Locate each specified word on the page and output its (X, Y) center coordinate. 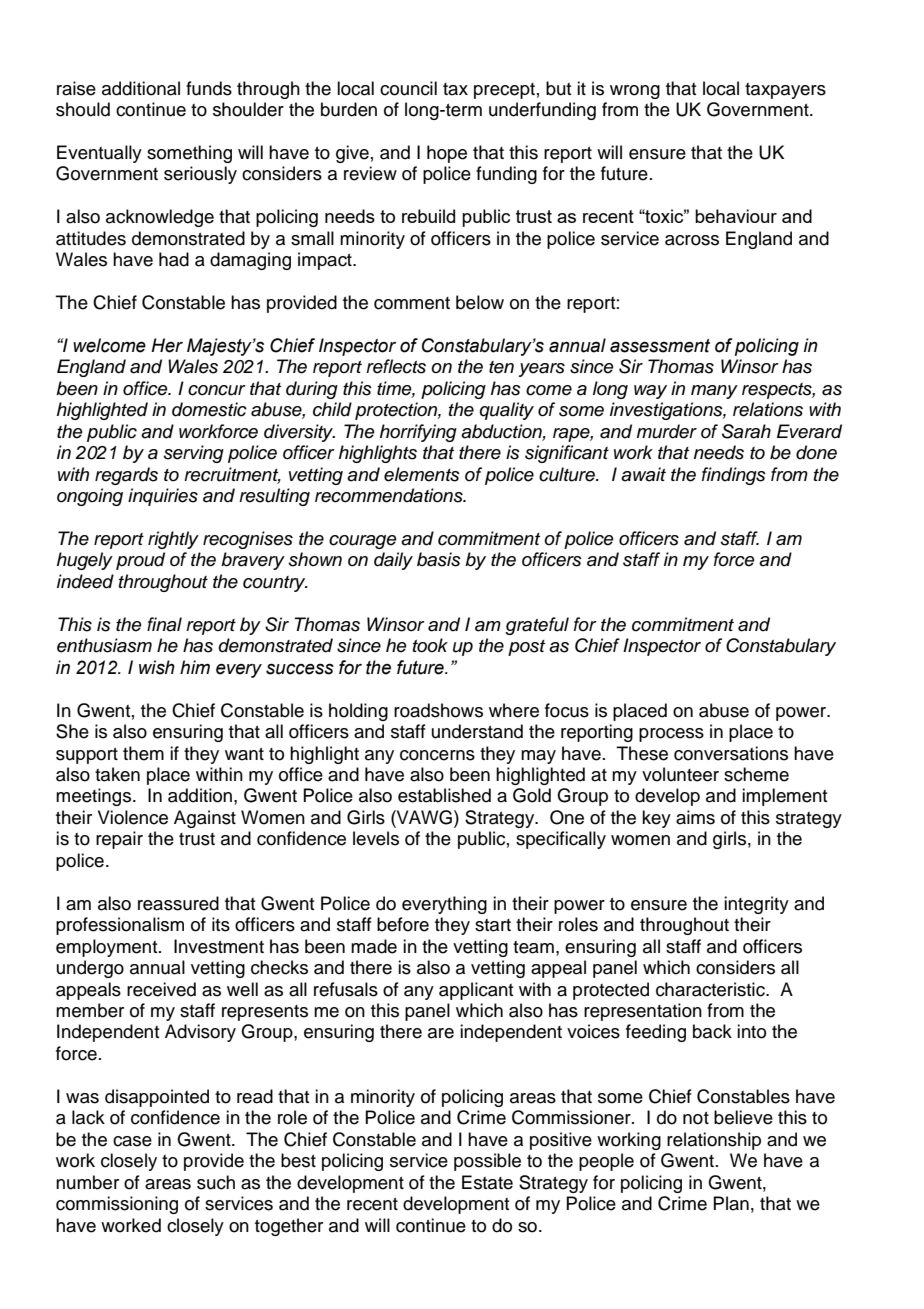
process (671, 735)
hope (447, 154)
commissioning (117, 1205)
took (430, 645)
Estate (487, 1182)
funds (209, 88)
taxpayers (785, 91)
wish (157, 667)
